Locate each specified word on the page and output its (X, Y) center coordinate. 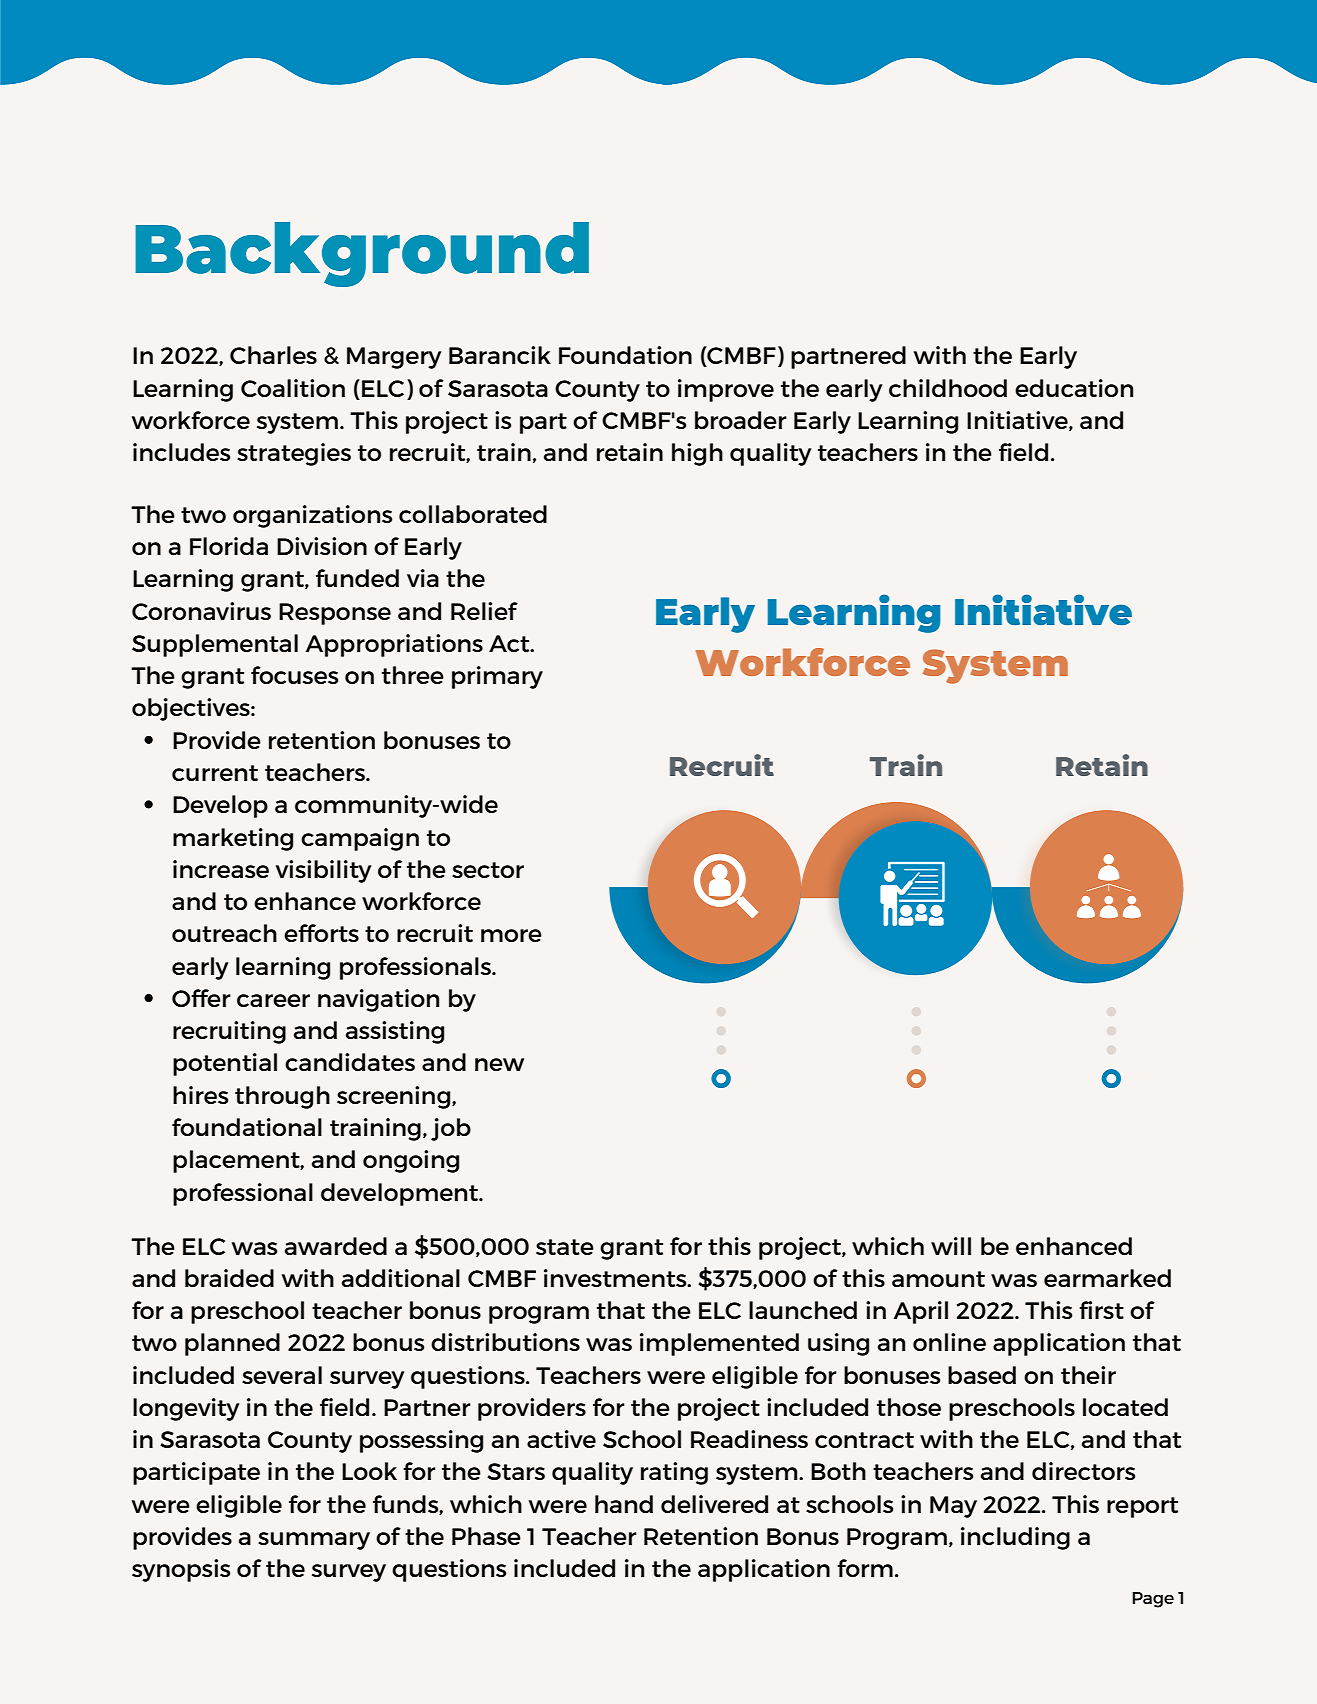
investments (616, 1278)
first (1101, 1310)
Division (322, 546)
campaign (360, 839)
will (951, 1246)
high (697, 454)
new (499, 1064)
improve (726, 390)
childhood (948, 388)
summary (314, 1541)
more (511, 935)
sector (488, 870)
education (1074, 388)
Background (362, 254)
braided (229, 1278)
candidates (350, 1062)
